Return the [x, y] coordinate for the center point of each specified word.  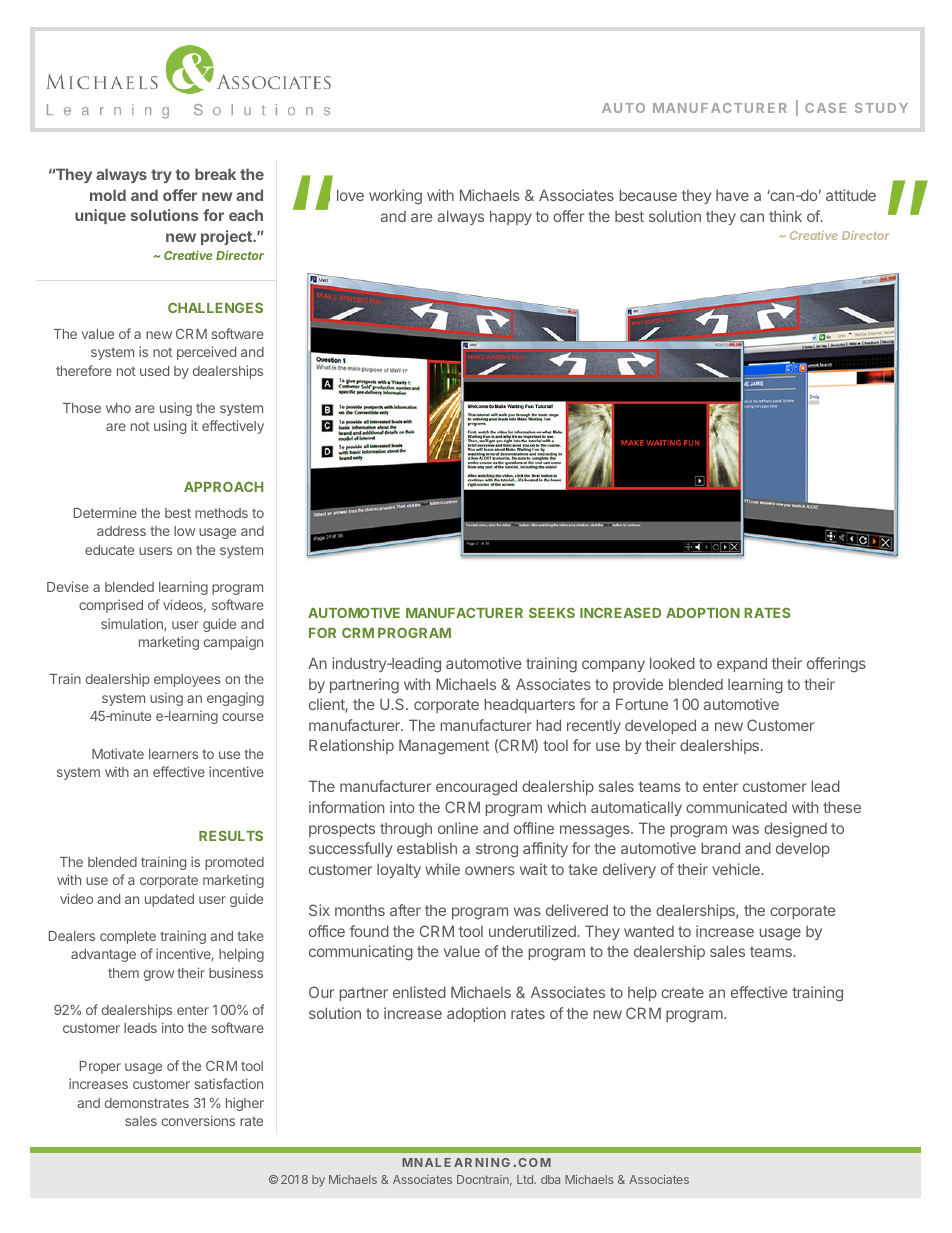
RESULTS [231, 836]
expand [742, 664]
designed [795, 830]
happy [511, 217]
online [458, 828]
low [184, 531]
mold [108, 195]
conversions [198, 1120]
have [732, 195]
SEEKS [552, 613]
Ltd [526, 1179]
